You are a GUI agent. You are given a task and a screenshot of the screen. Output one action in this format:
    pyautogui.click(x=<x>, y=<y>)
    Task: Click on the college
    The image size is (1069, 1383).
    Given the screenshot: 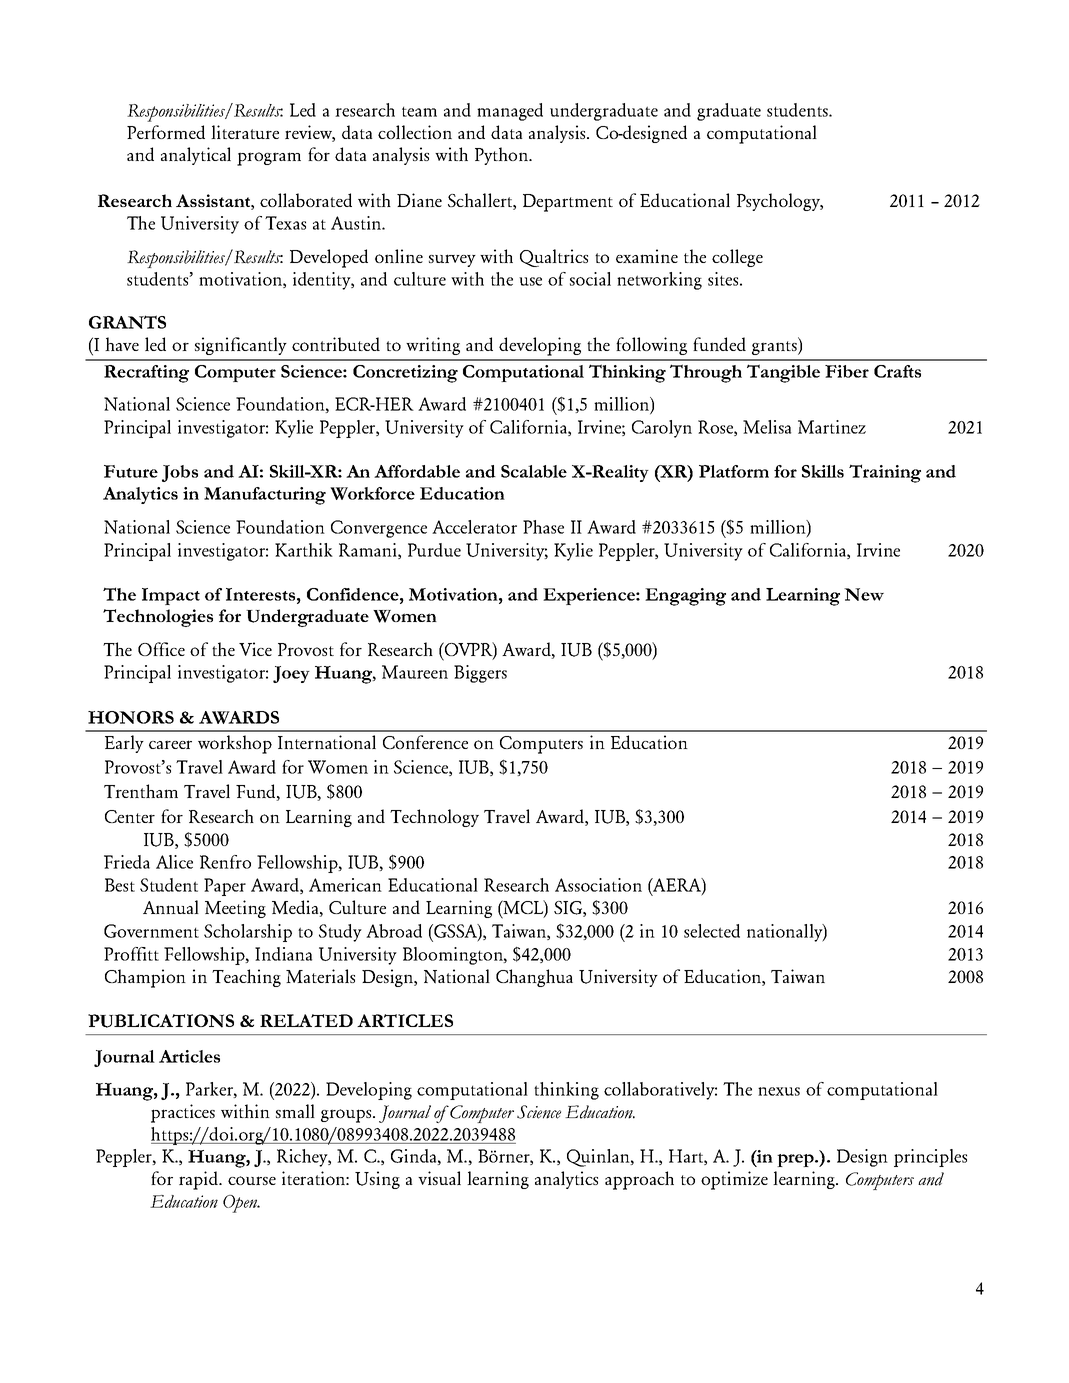 What is the action you would take?
    pyautogui.click(x=737, y=258)
